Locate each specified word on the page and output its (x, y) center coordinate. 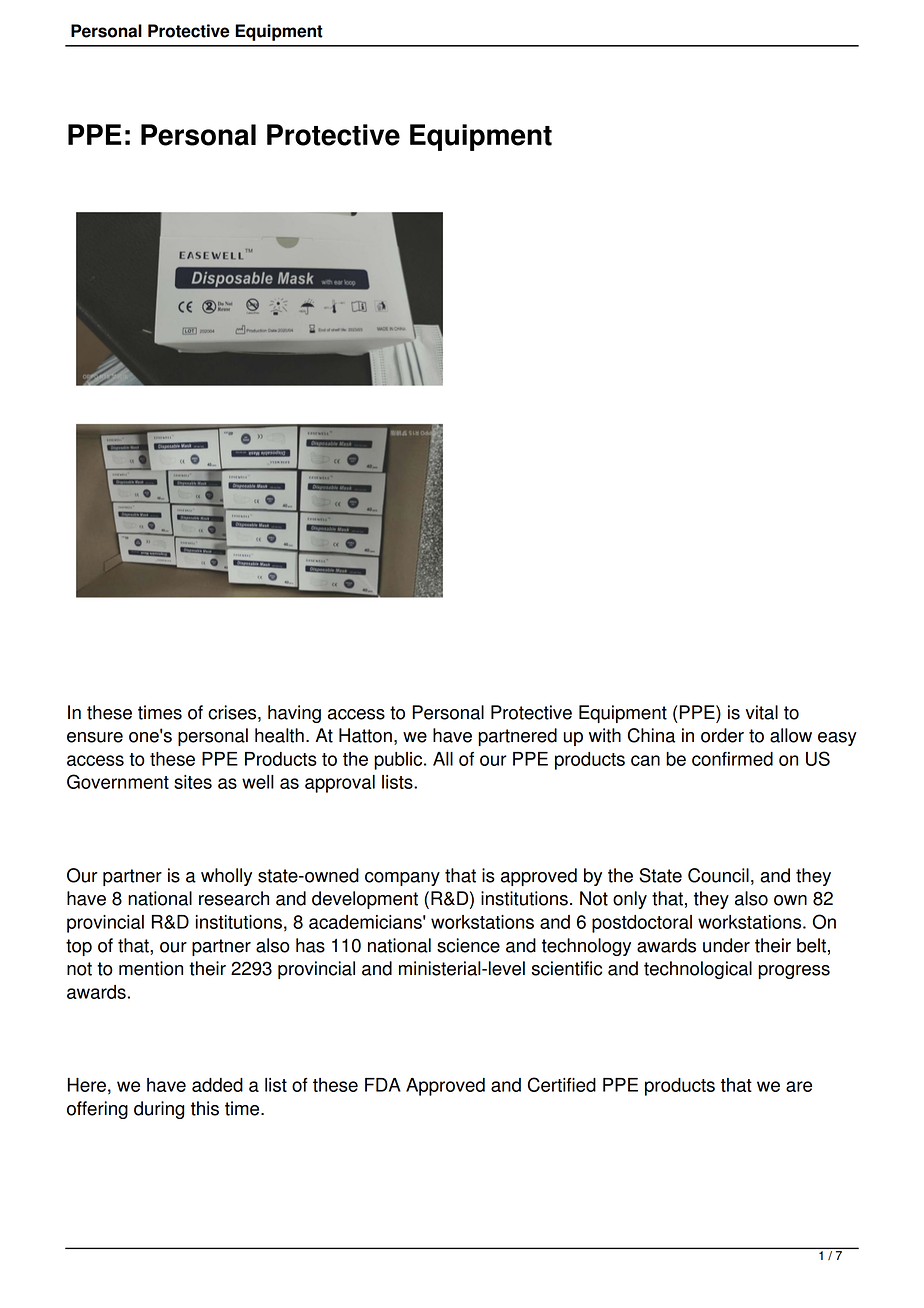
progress (794, 972)
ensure (95, 737)
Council (718, 875)
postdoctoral (642, 924)
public (399, 761)
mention (151, 968)
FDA (383, 1085)
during (159, 1110)
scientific (567, 968)
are (799, 1086)
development (365, 900)
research (234, 898)
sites (193, 782)
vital (762, 712)
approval (340, 784)
